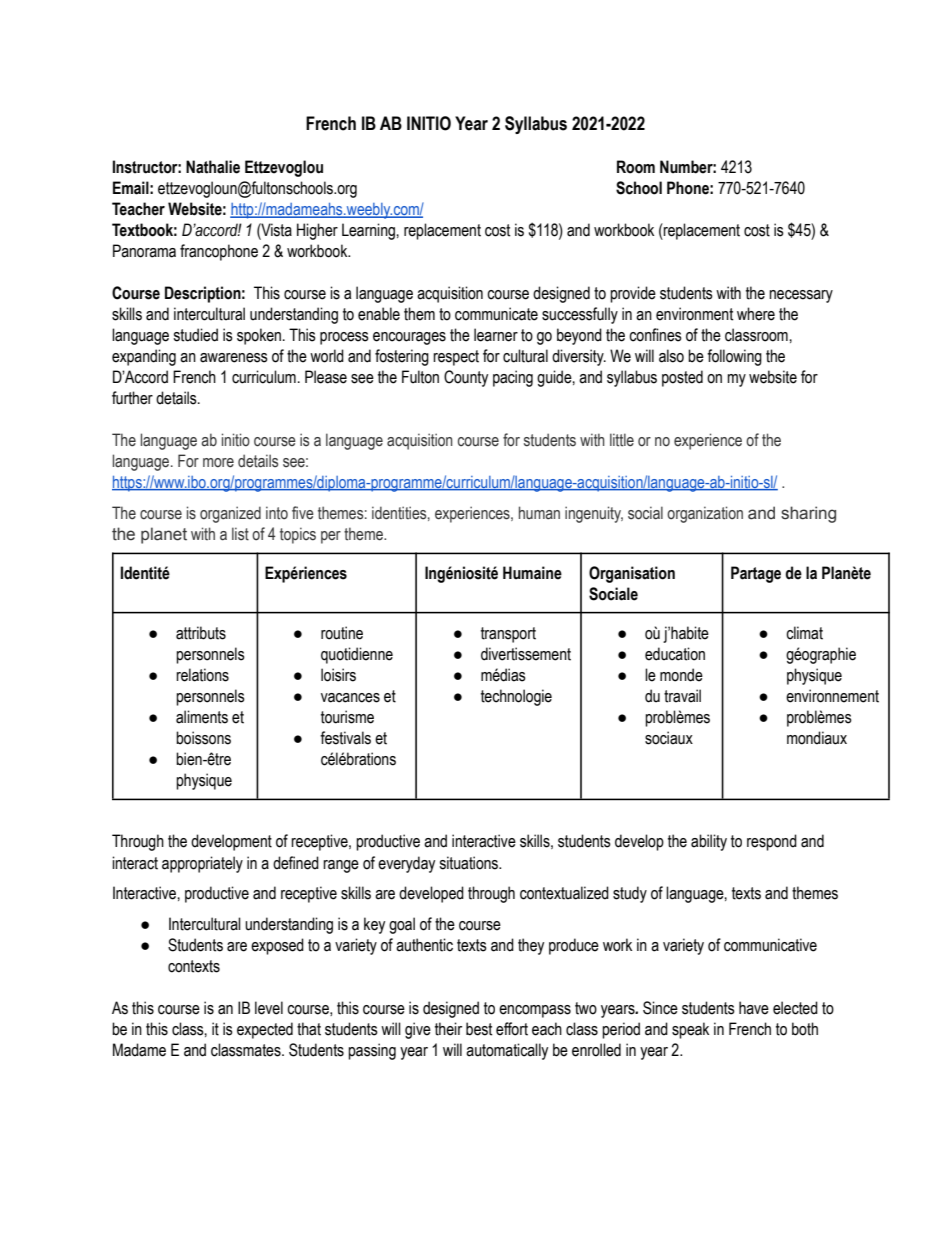  I want to click on situations, so click(470, 863).
